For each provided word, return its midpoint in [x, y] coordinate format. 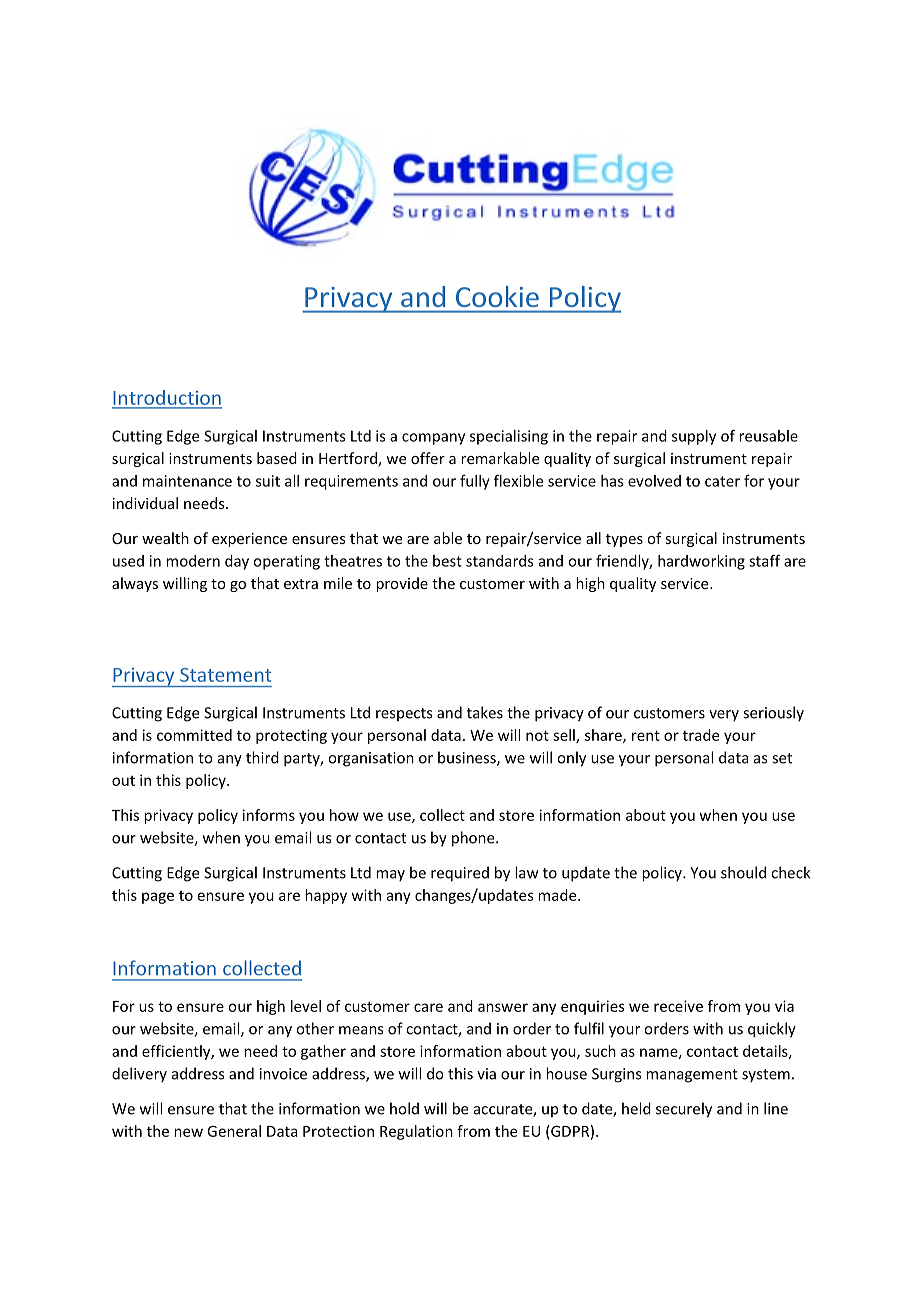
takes [485, 712]
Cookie [497, 296]
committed [194, 735]
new [188, 1132]
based [277, 458]
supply [694, 437]
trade [701, 735]
